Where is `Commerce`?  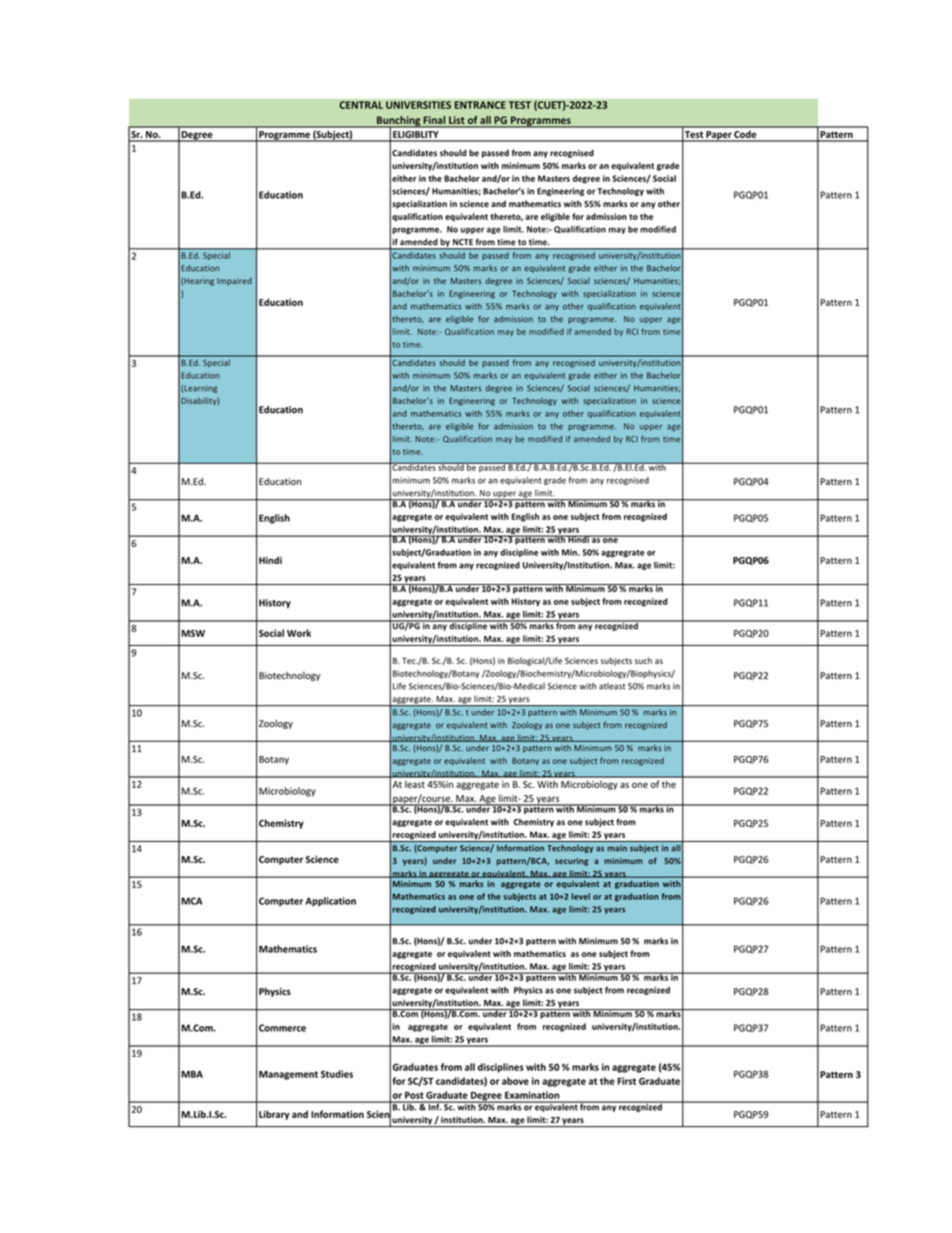 Commerce is located at coordinates (282, 1028).
